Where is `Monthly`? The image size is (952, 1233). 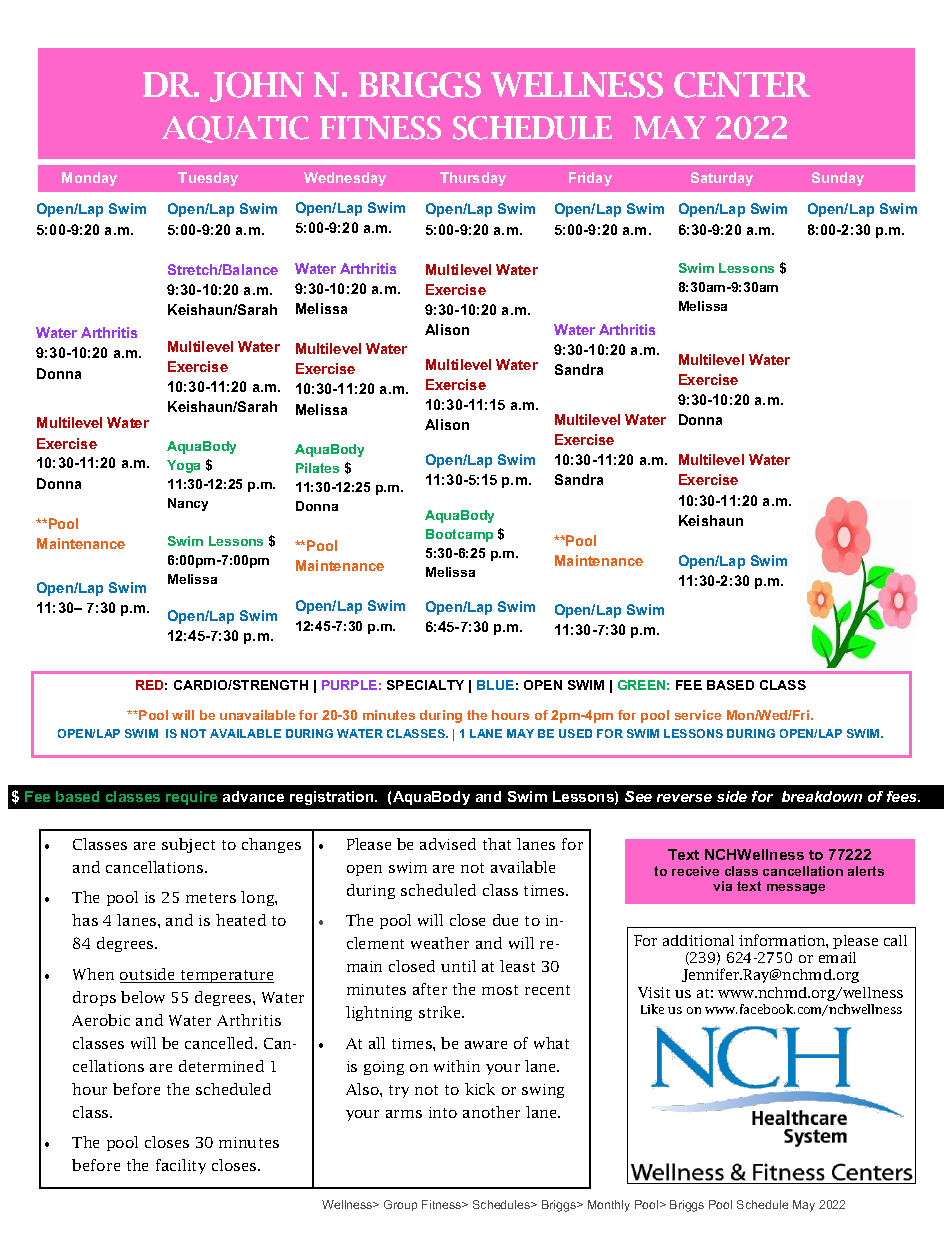 Monthly is located at coordinates (609, 1206).
